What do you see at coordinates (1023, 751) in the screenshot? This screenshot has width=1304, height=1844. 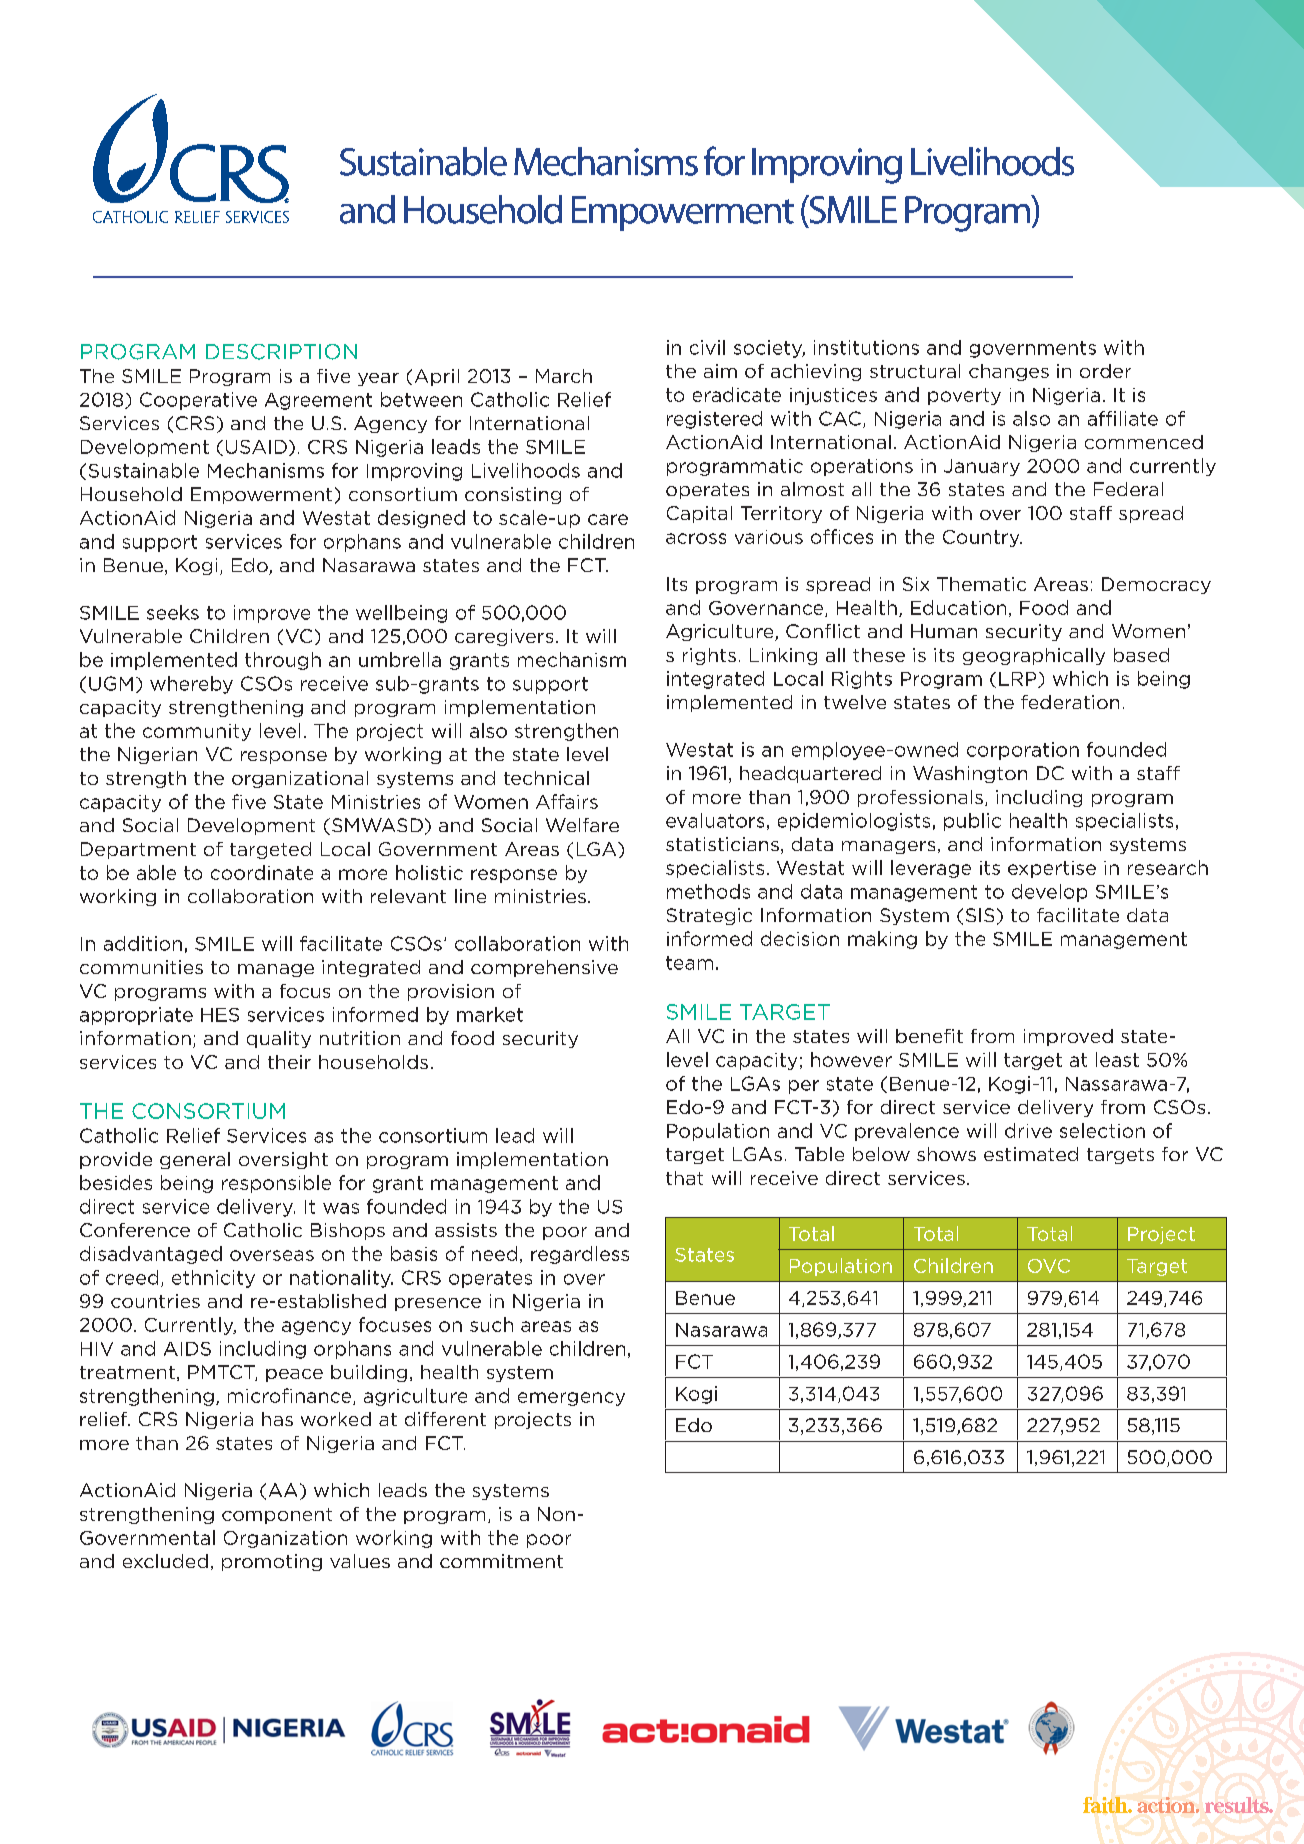 I see `corporation` at bounding box center [1023, 751].
